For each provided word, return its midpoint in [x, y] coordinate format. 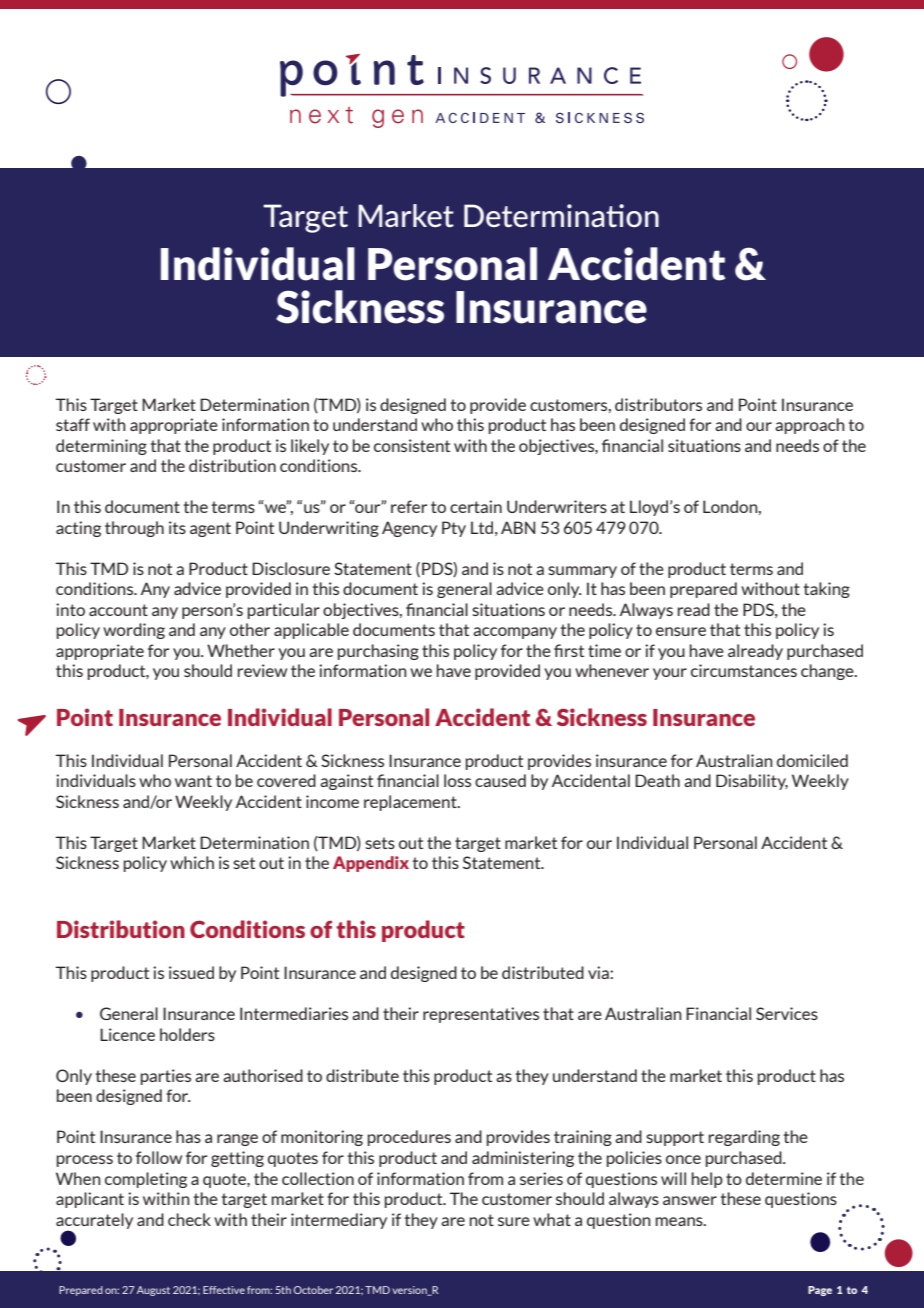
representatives [481, 1015]
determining [101, 447]
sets [380, 843]
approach [810, 426]
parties [166, 1077]
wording [134, 631]
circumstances [744, 670]
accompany [515, 633]
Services [787, 1013]
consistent [412, 445]
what [552, 1219]
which [192, 862]
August [153, 1291]
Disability [752, 782]
